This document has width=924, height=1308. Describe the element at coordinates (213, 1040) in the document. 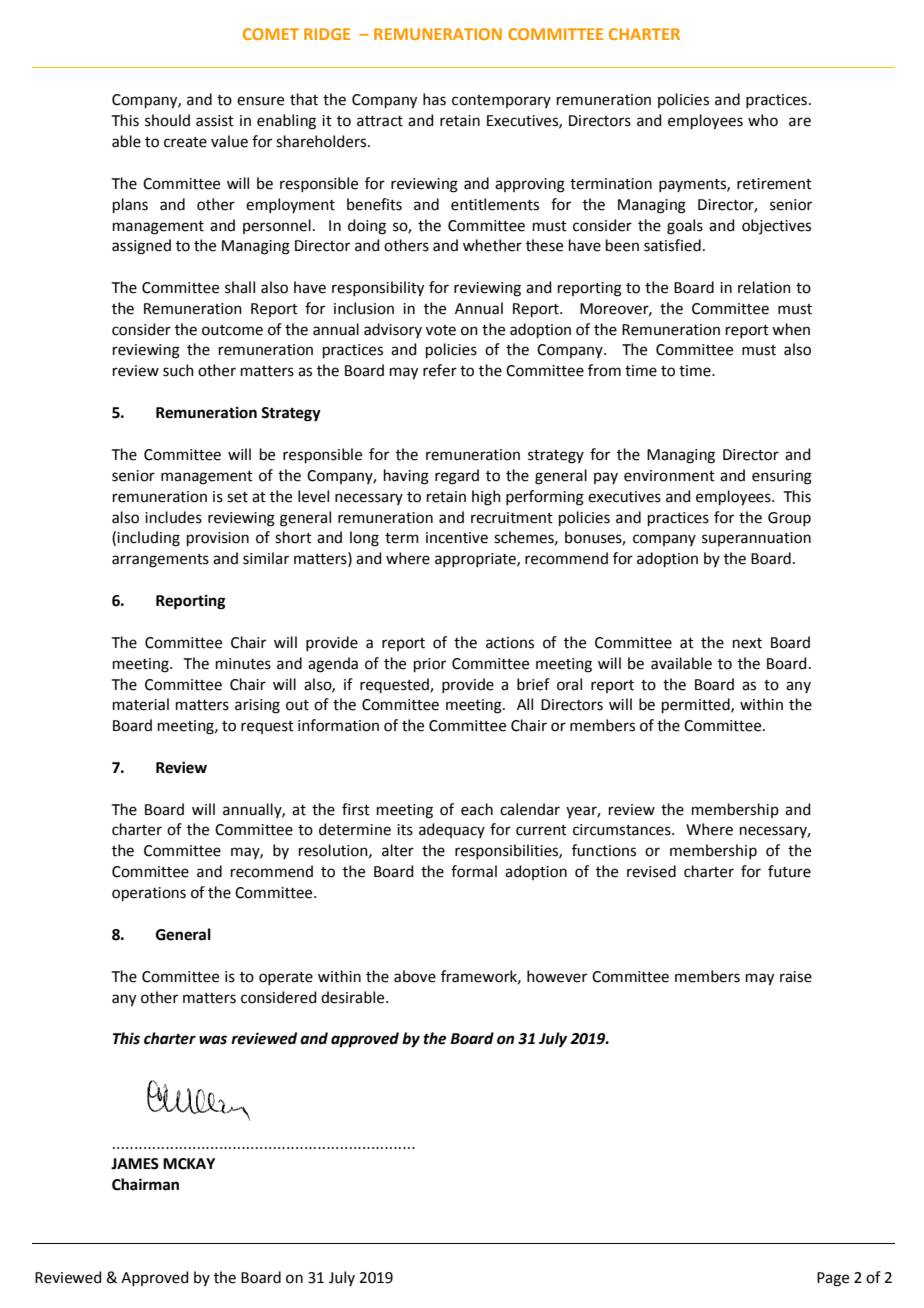

I see `was` at that location.
